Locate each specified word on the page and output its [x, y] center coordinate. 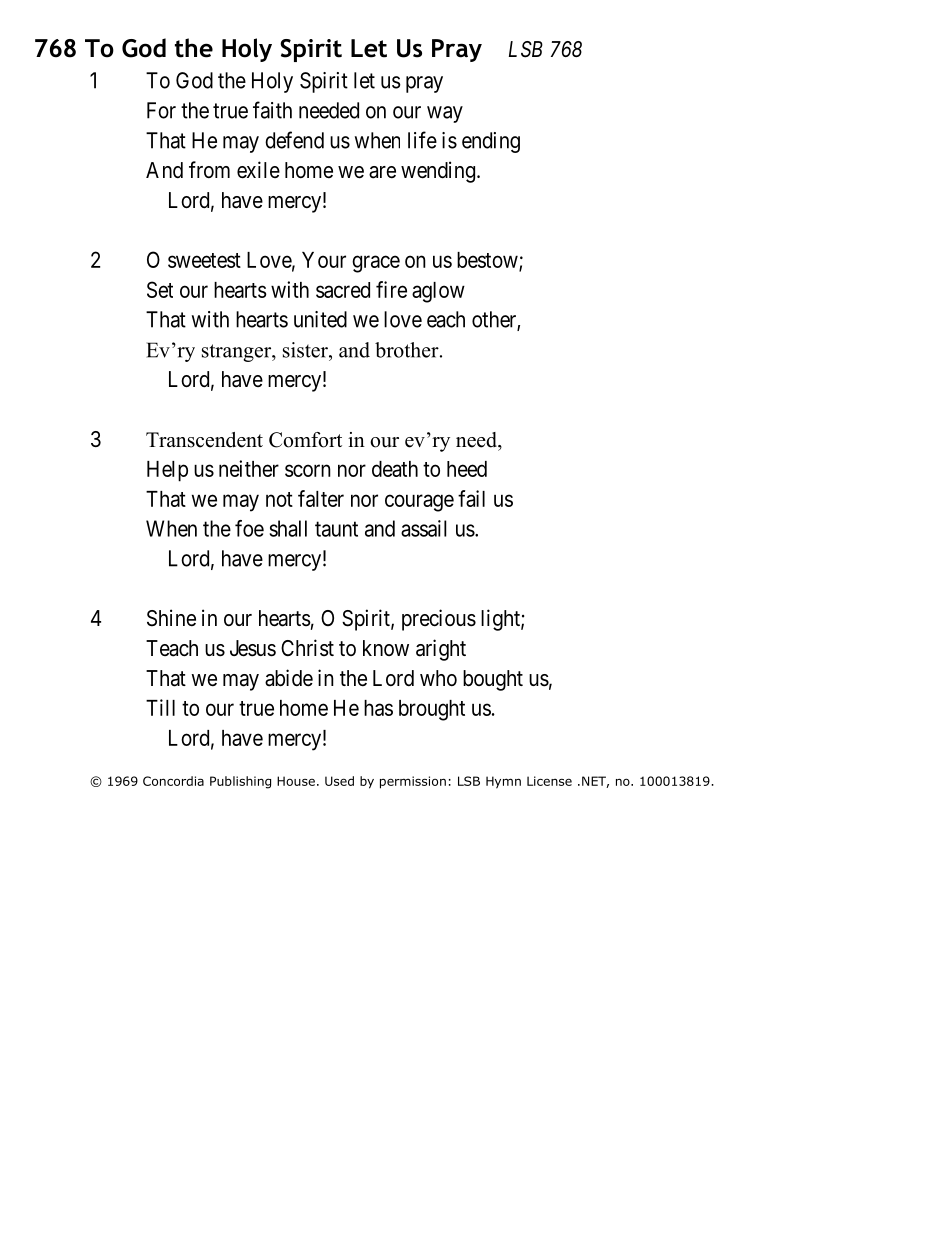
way [445, 114]
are [382, 172]
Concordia [173, 781]
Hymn [503, 782]
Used [339, 781]
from [209, 169]
